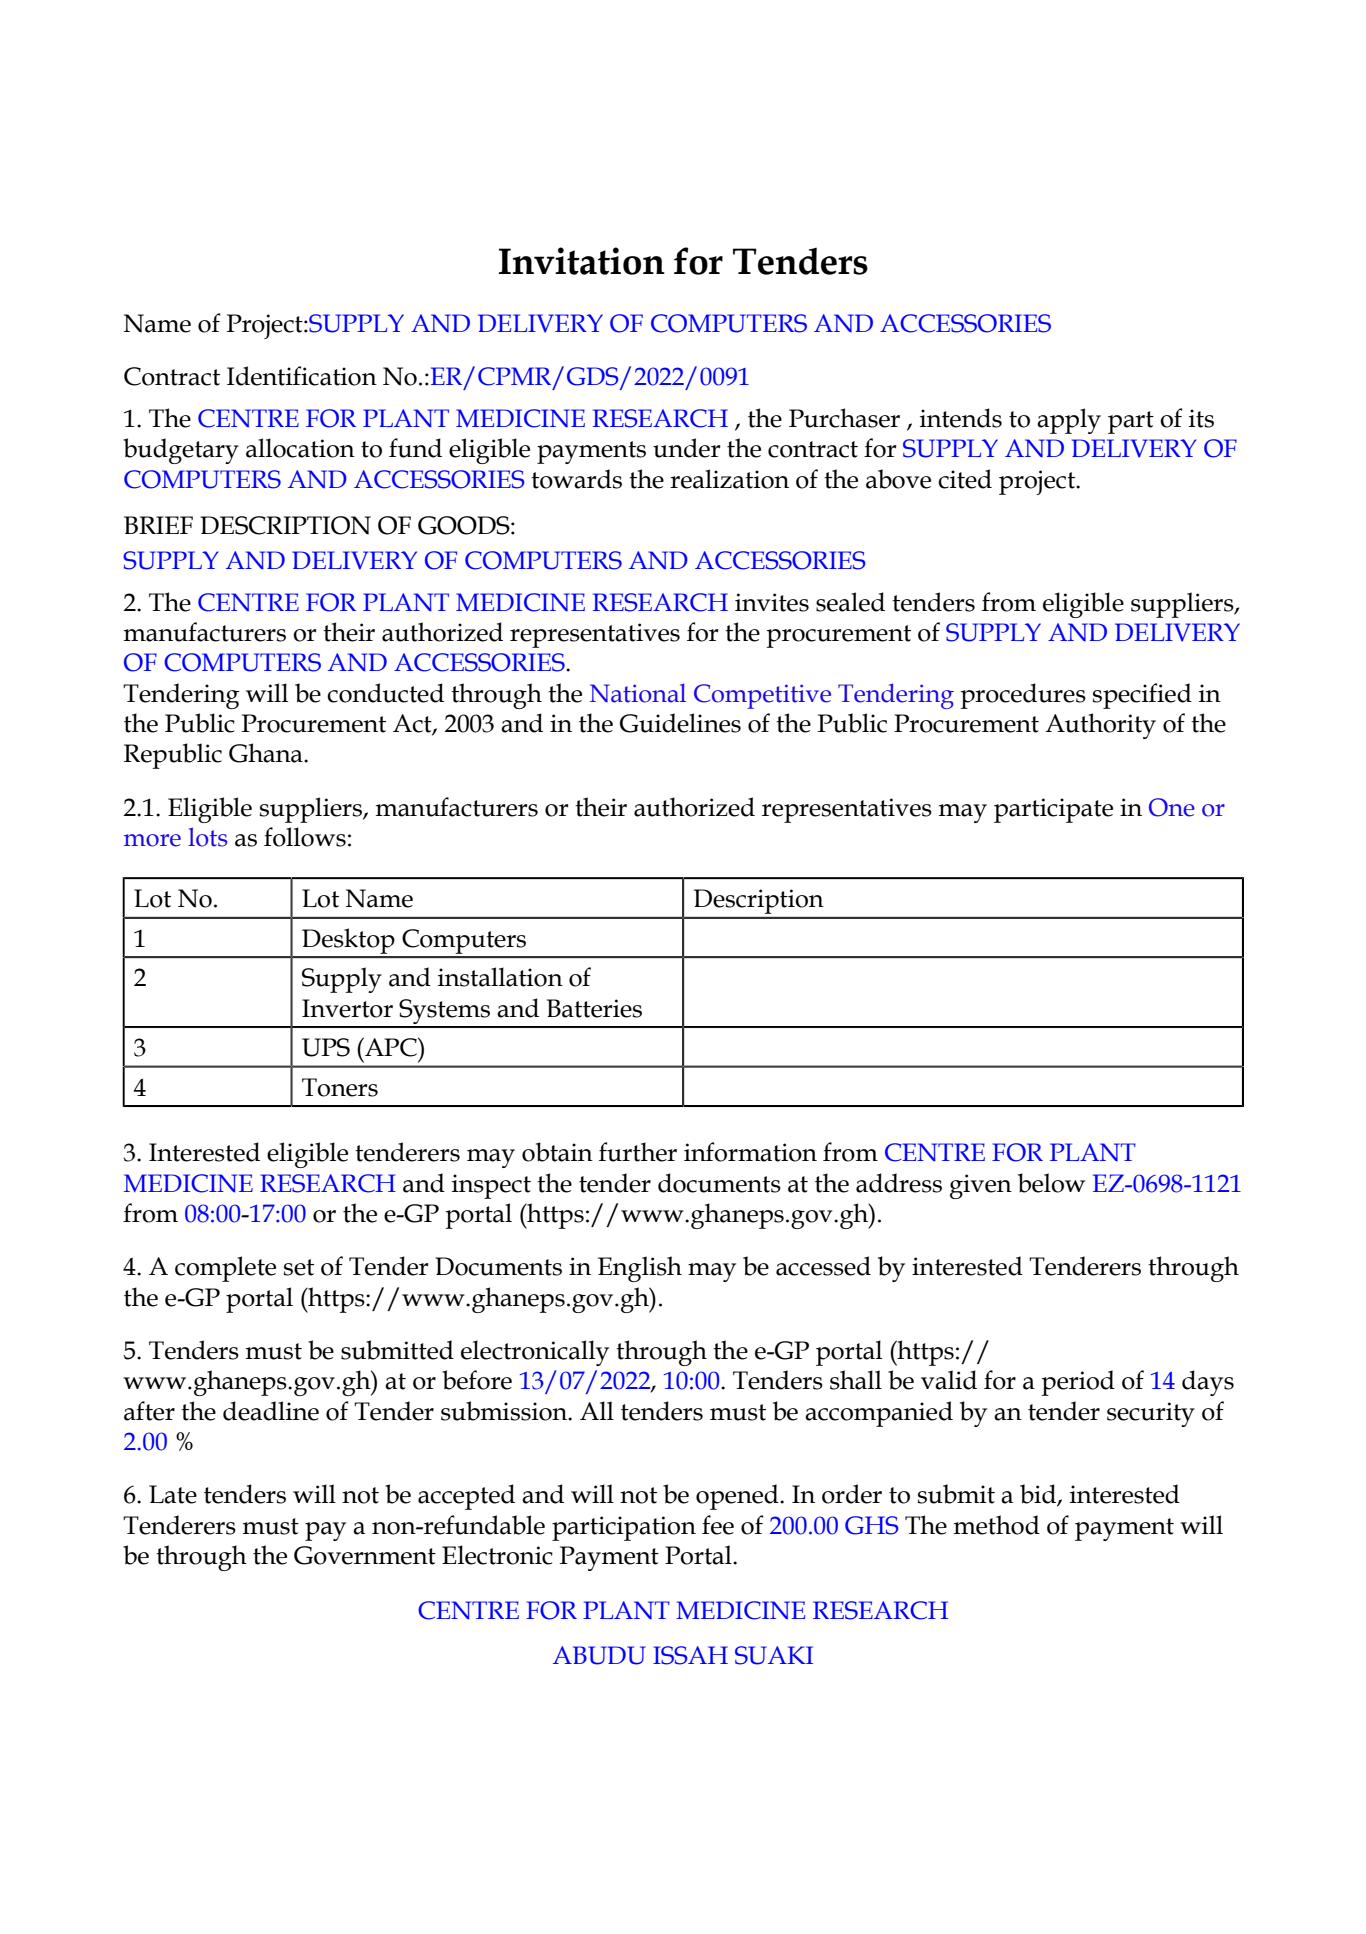 This screenshot has height=1934, width=1366. Describe the element at coordinates (267, 753) in the screenshot. I see `Ghana` at that location.
